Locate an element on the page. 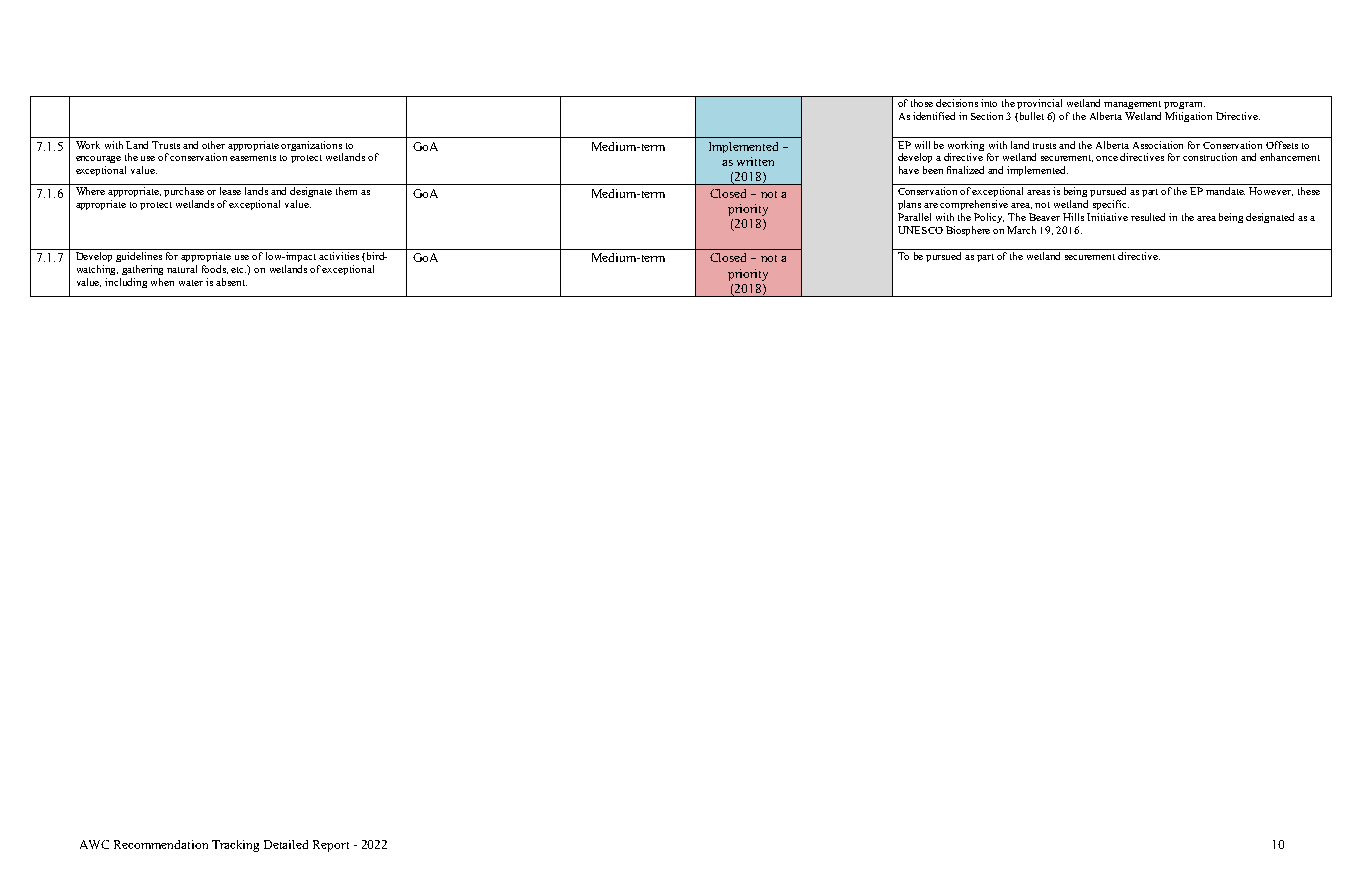 This image has width=1372, height=887. absent is located at coordinates (231, 282).
